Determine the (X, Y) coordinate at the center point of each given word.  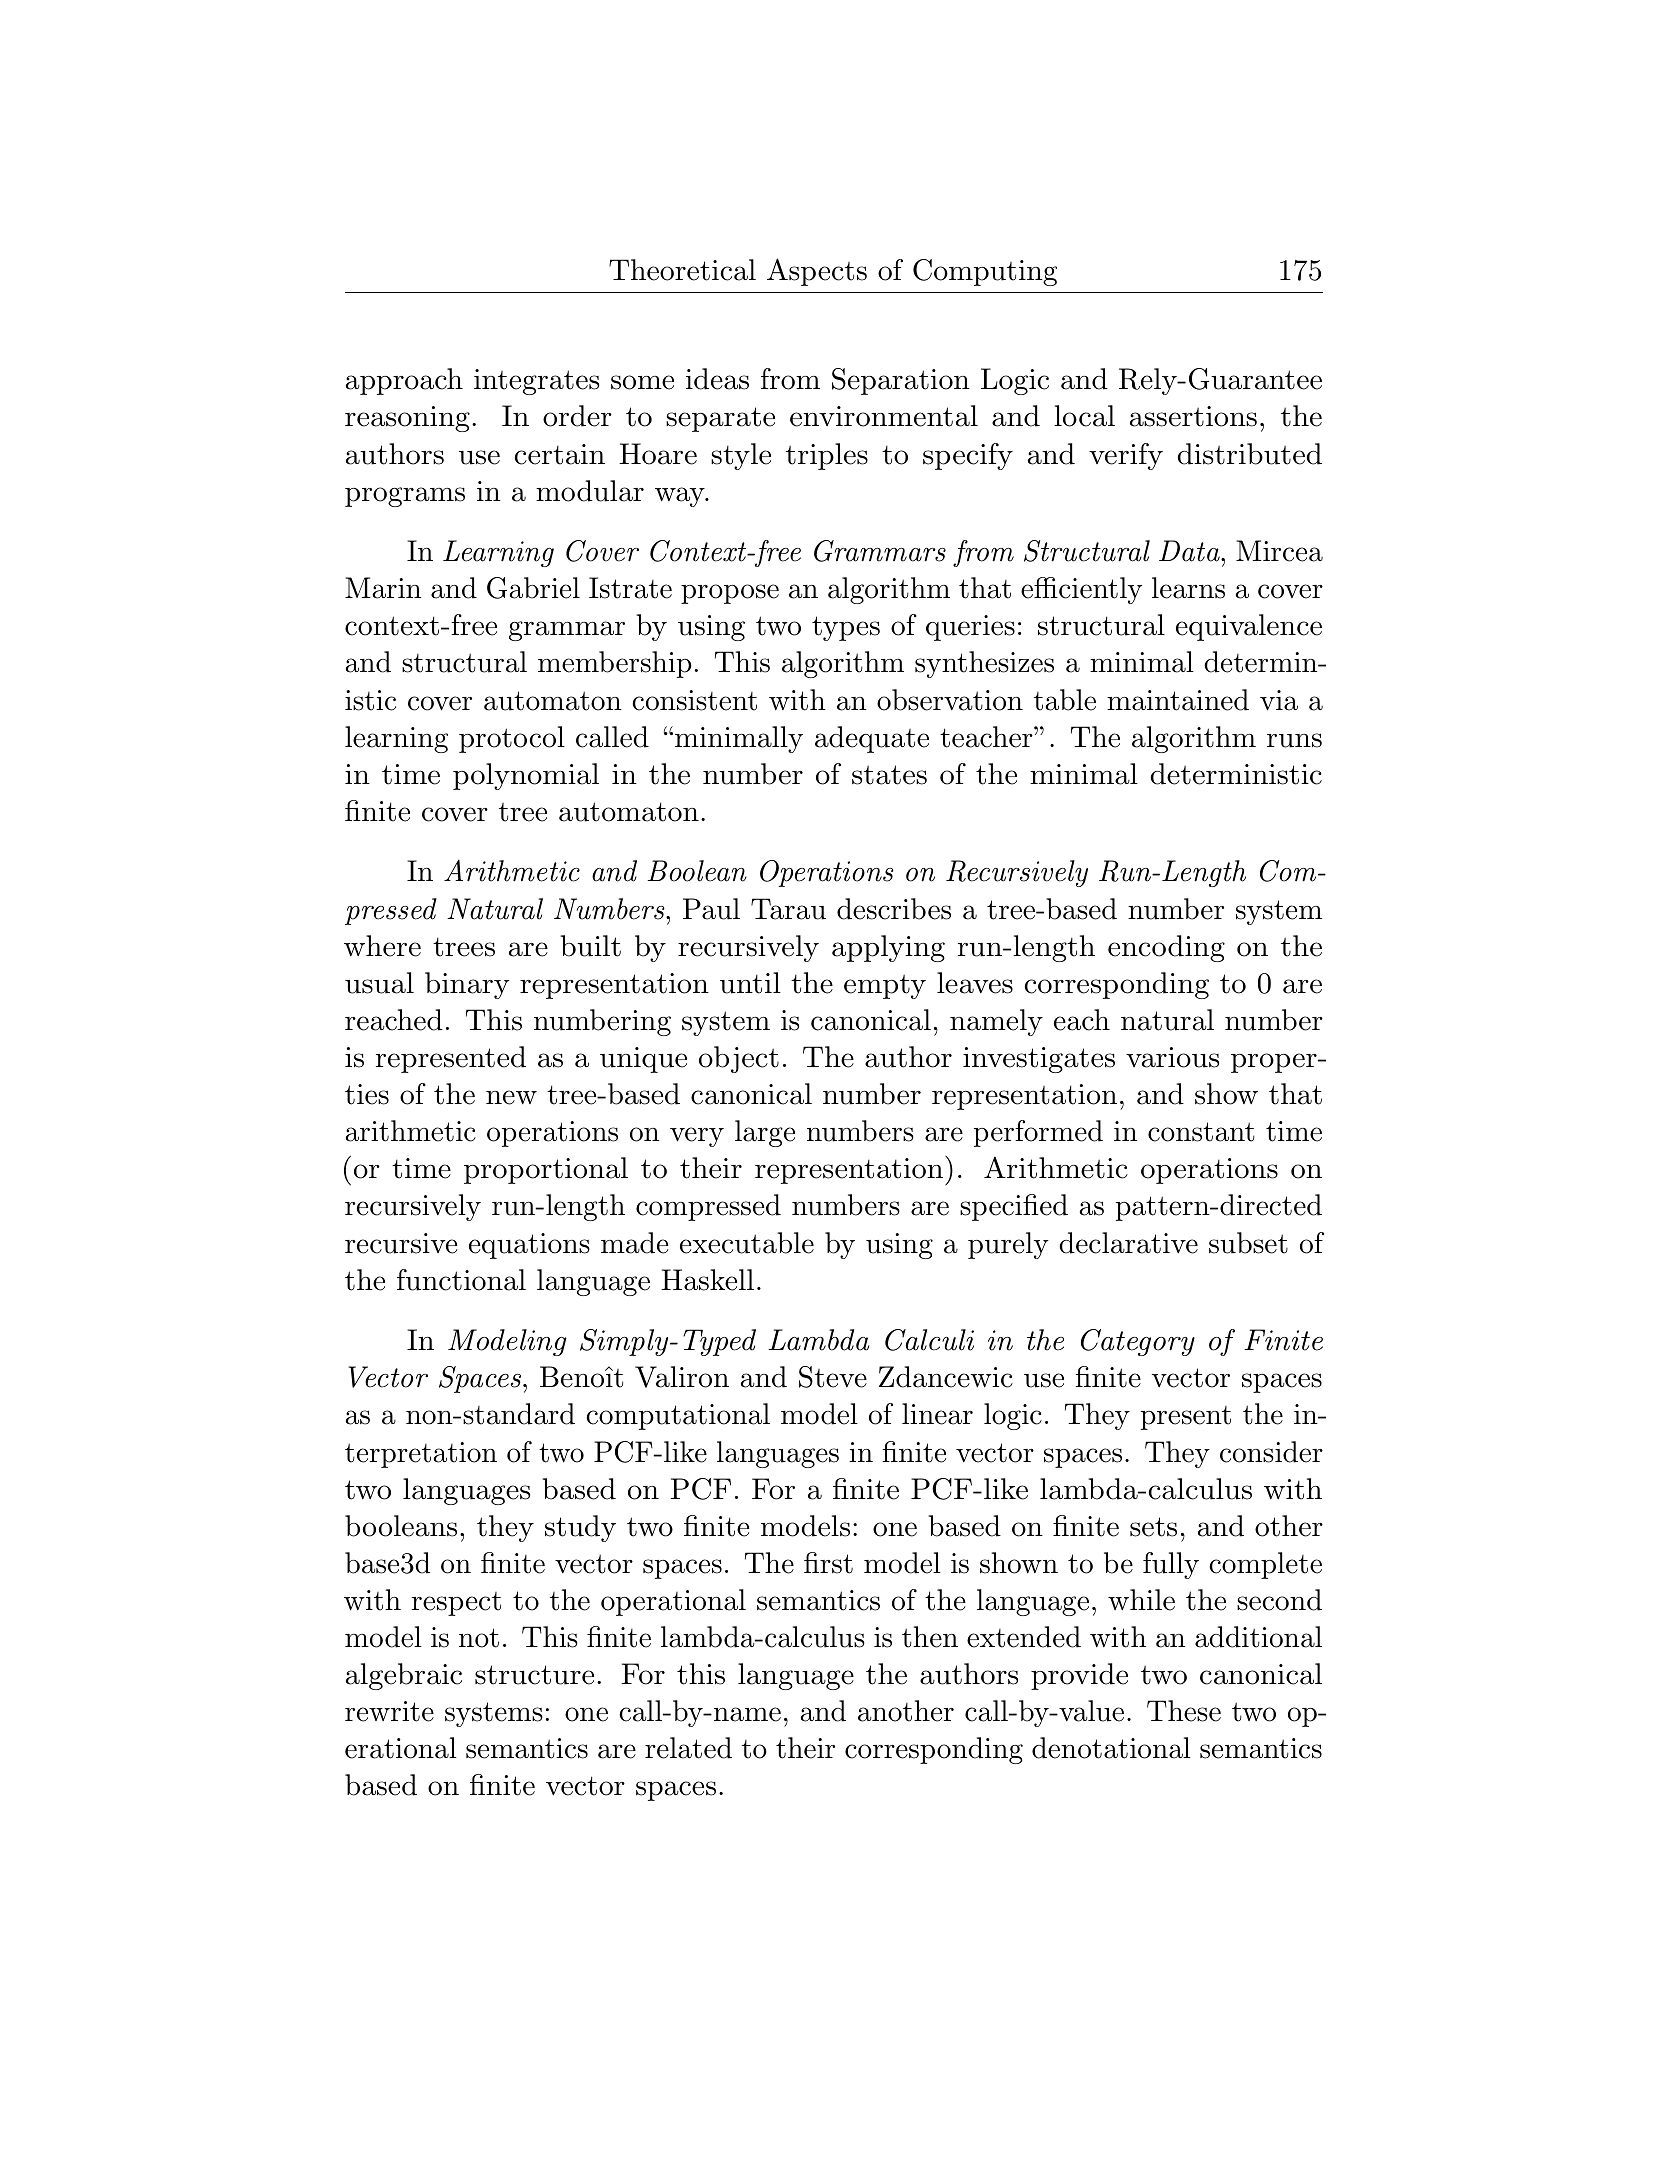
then (930, 1637)
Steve (833, 1377)
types (846, 628)
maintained (1178, 700)
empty (885, 986)
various (1172, 1057)
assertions (1193, 416)
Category (1138, 1342)
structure (534, 1675)
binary (467, 985)
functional (461, 1280)
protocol (512, 739)
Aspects (817, 272)
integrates (536, 382)
